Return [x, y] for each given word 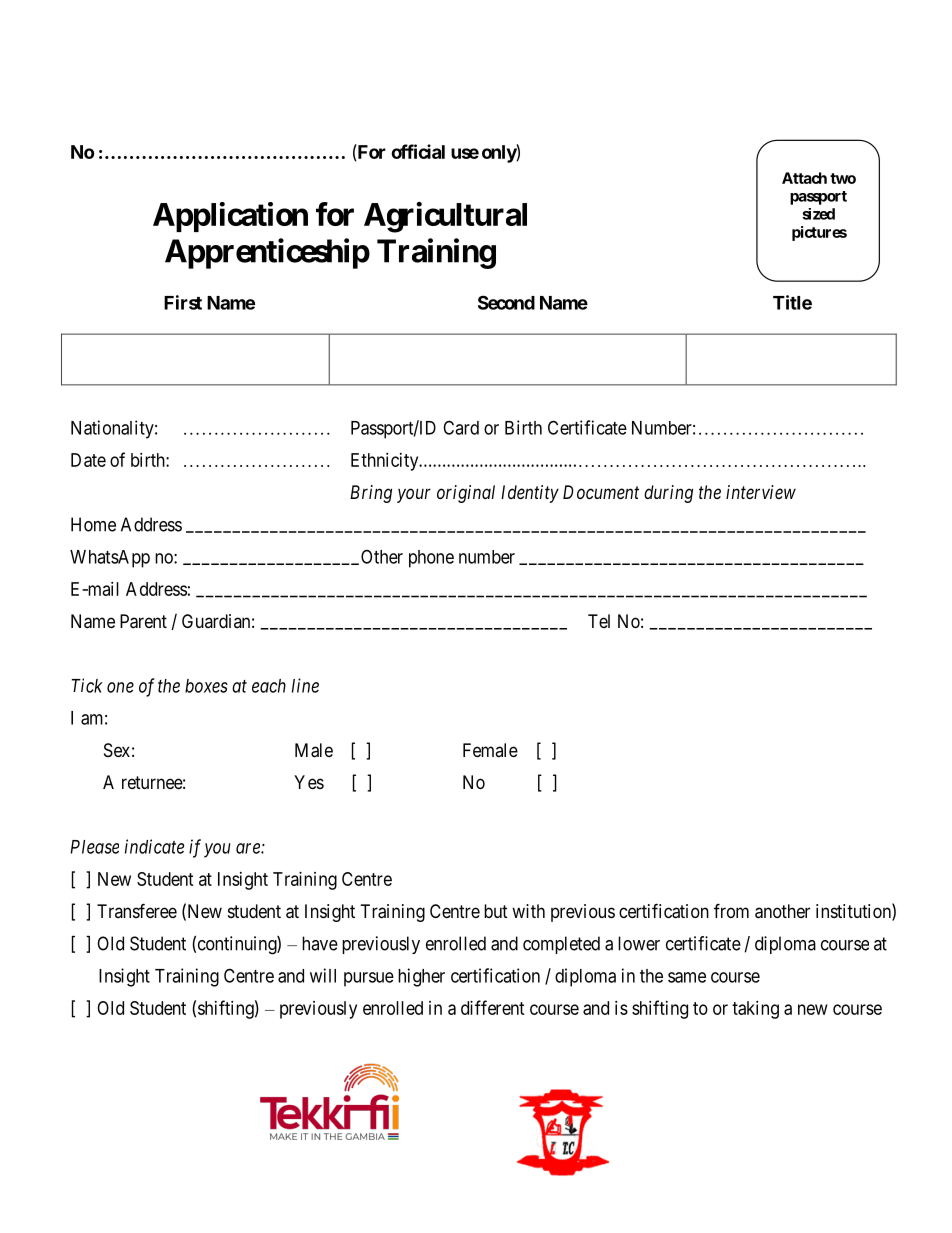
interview [761, 492]
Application [230, 217]
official [418, 151]
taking [755, 1010]
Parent [143, 621]
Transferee [137, 910]
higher [421, 977]
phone [431, 559]
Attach [804, 178]
